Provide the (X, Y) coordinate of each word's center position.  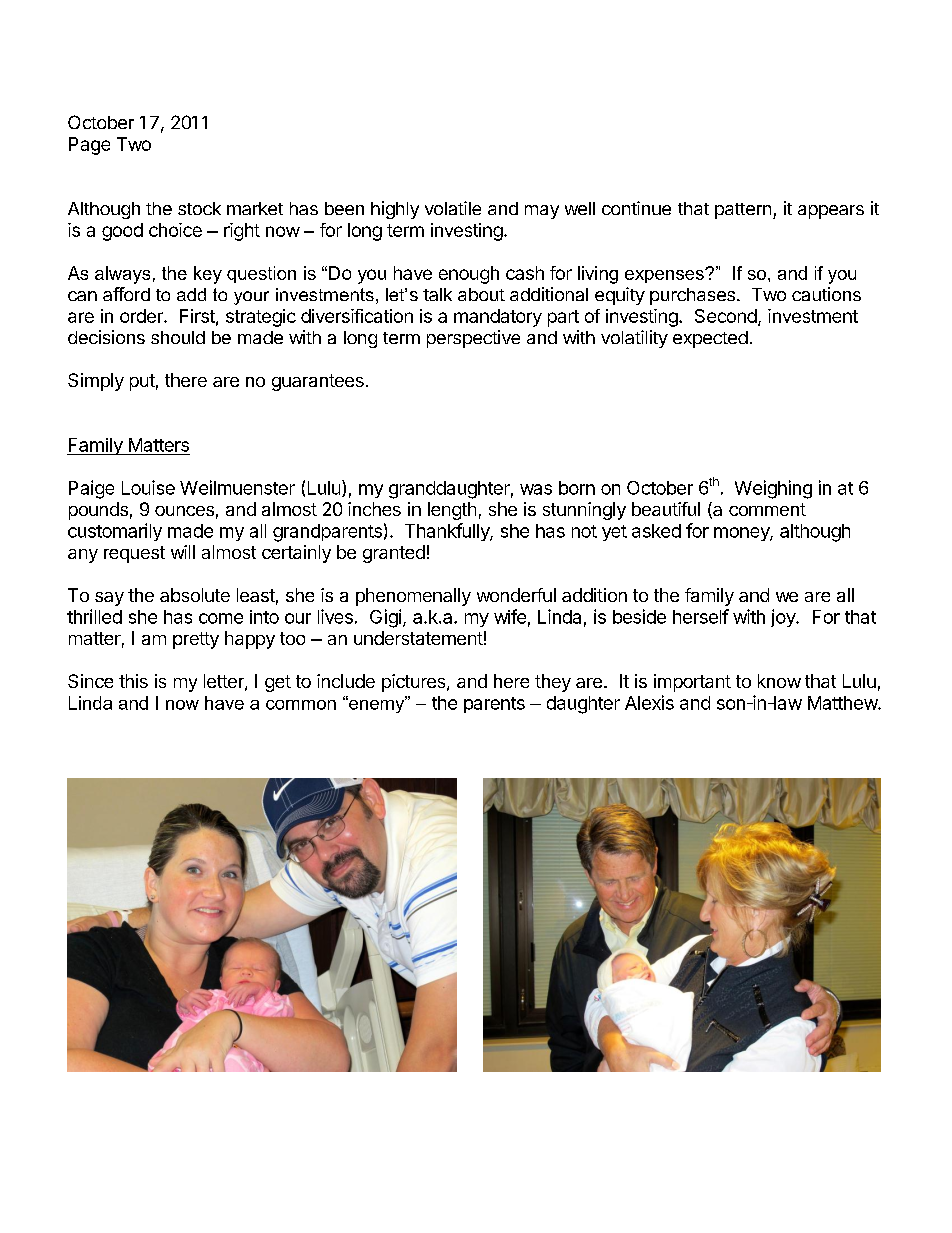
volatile (453, 208)
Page (89, 146)
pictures (415, 683)
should (178, 337)
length (452, 511)
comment (767, 509)
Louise (148, 487)
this (133, 681)
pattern (743, 211)
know (779, 681)
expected (710, 339)
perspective (473, 339)
